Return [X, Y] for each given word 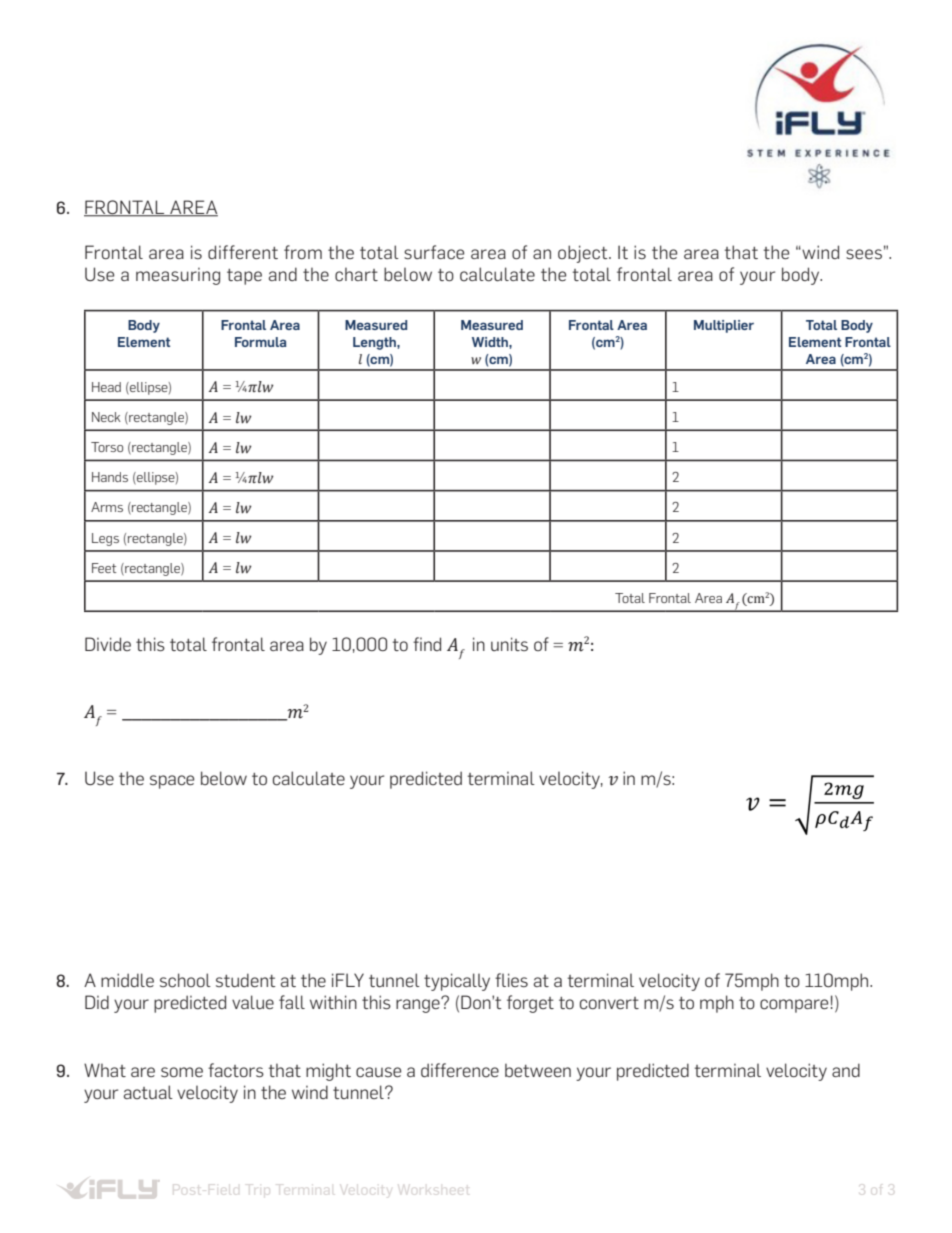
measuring [178, 276]
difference [460, 1070]
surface [434, 252]
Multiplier [724, 326]
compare [794, 1006]
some [182, 1072]
